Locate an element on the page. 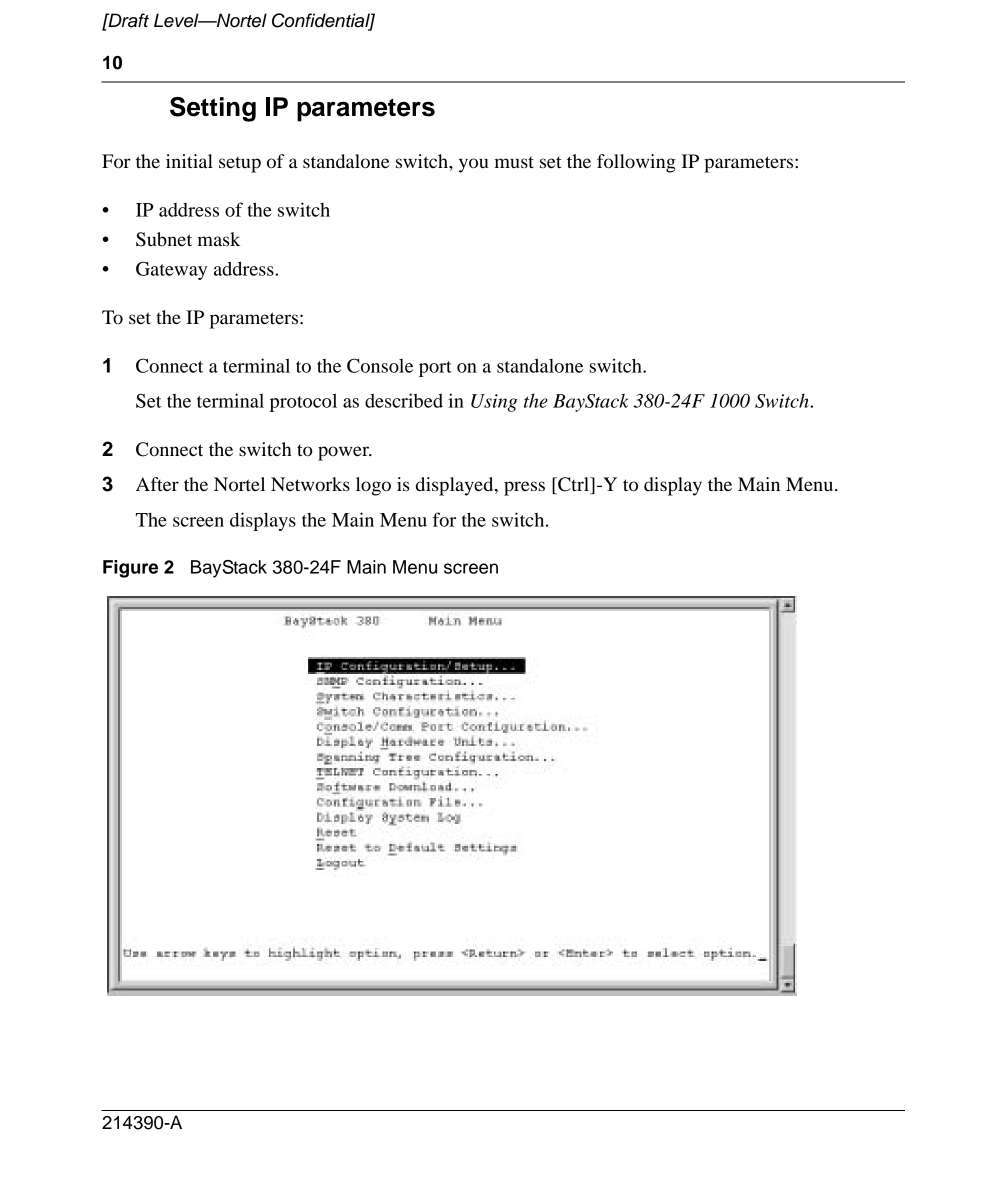  Figure is located at coordinates (130, 569).
